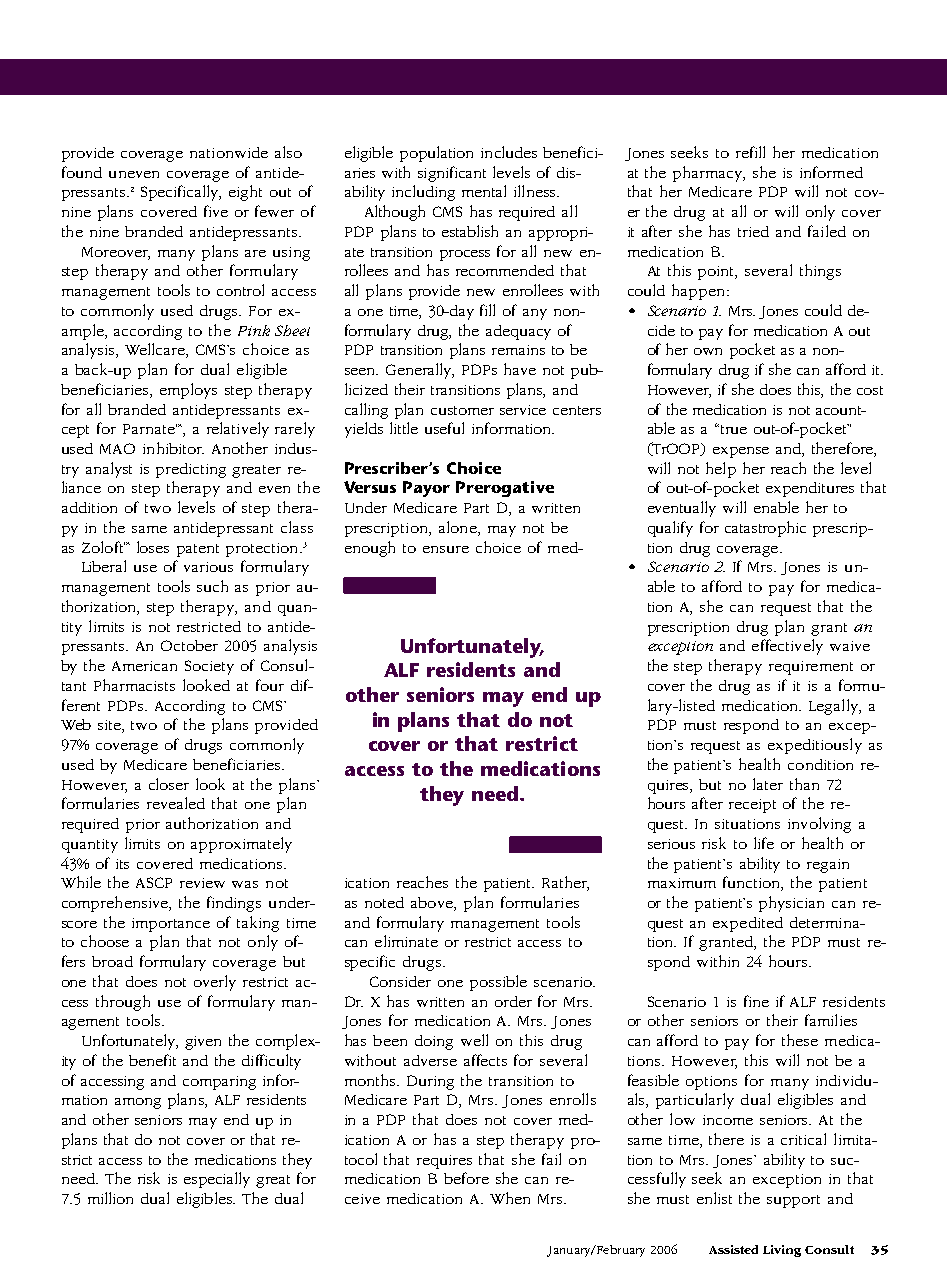 The width and height of the screenshot is (947, 1288). Describe the element at coordinates (216, 211) in the screenshot. I see `five` at that location.
